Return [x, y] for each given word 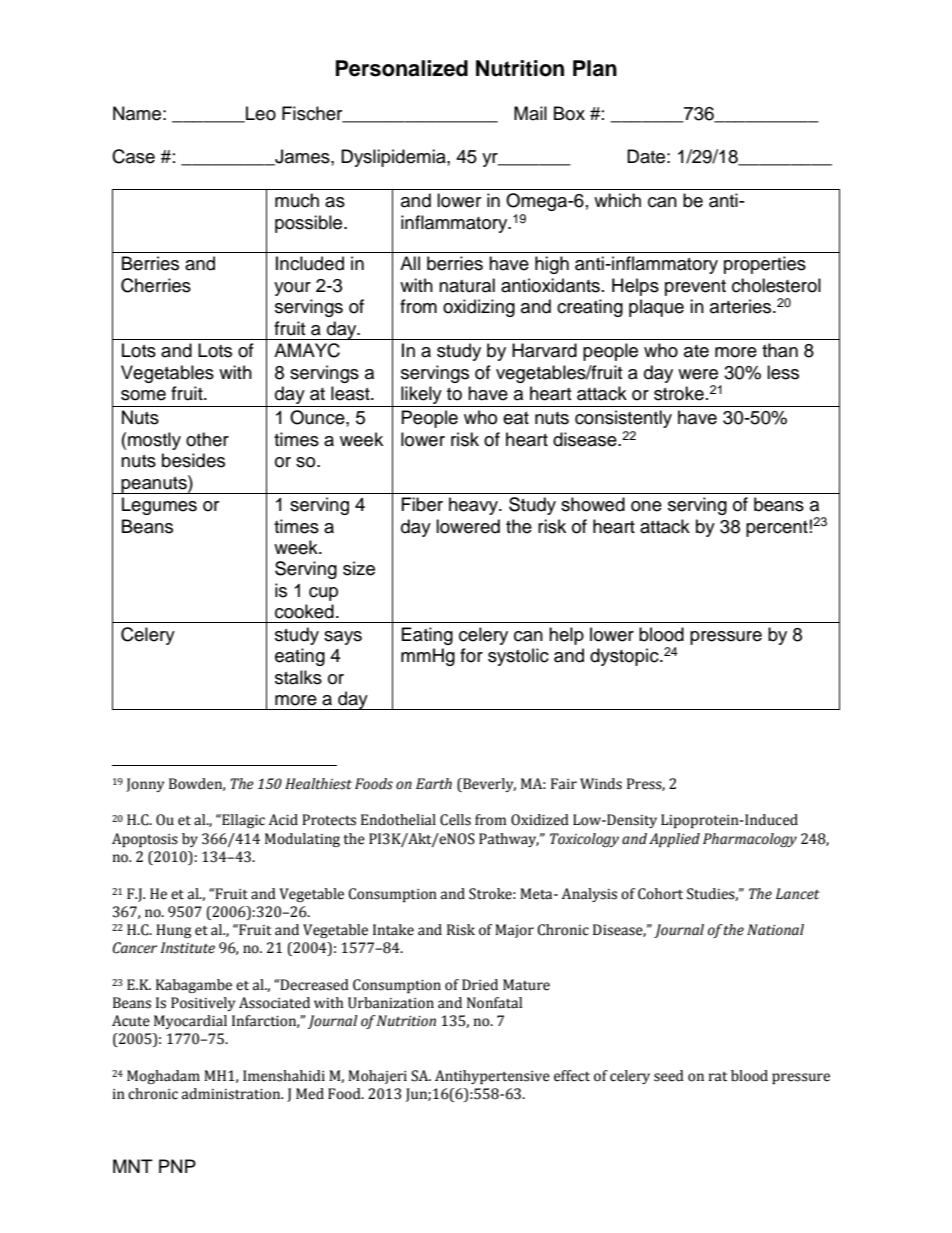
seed [669, 1076]
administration [232, 1094]
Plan [595, 68]
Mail [530, 113]
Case [133, 156]
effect [572, 1076]
